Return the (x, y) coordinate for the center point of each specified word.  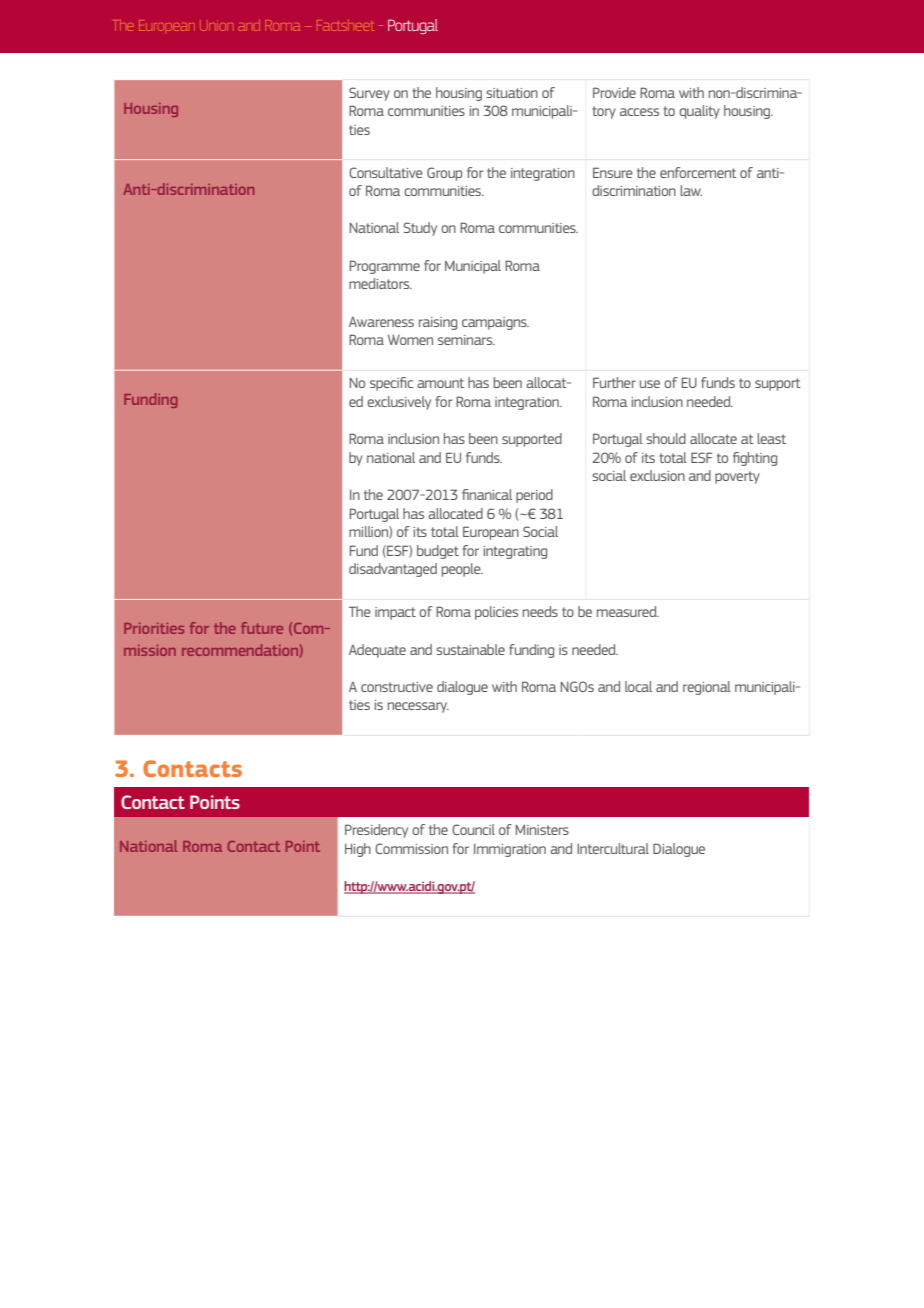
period (534, 496)
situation (512, 93)
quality (699, 112)
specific (392, 384)
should (666, 438)
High (358, 850)
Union (217, 27)
